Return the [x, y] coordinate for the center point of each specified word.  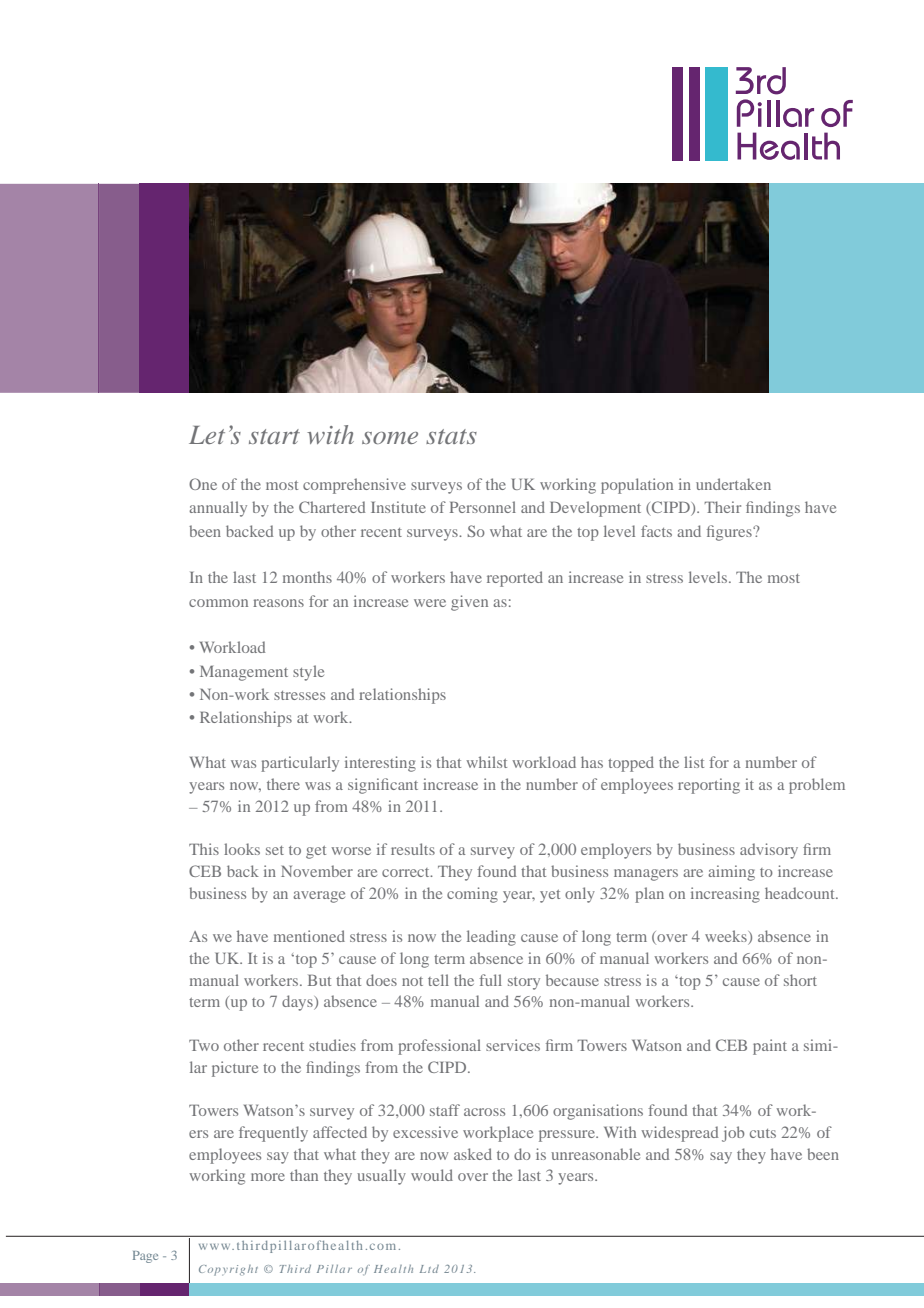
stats [451, 436]
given [469, 603]
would [432, 1175]
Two [204, 1045]
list [694, 762]
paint [770, 1047]
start [274, 436]
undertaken [733, 484]
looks [242, 849]
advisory [769, 851]
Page [145, 1257]
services [513, 1045]
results [413, 849]
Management [244, 673]
